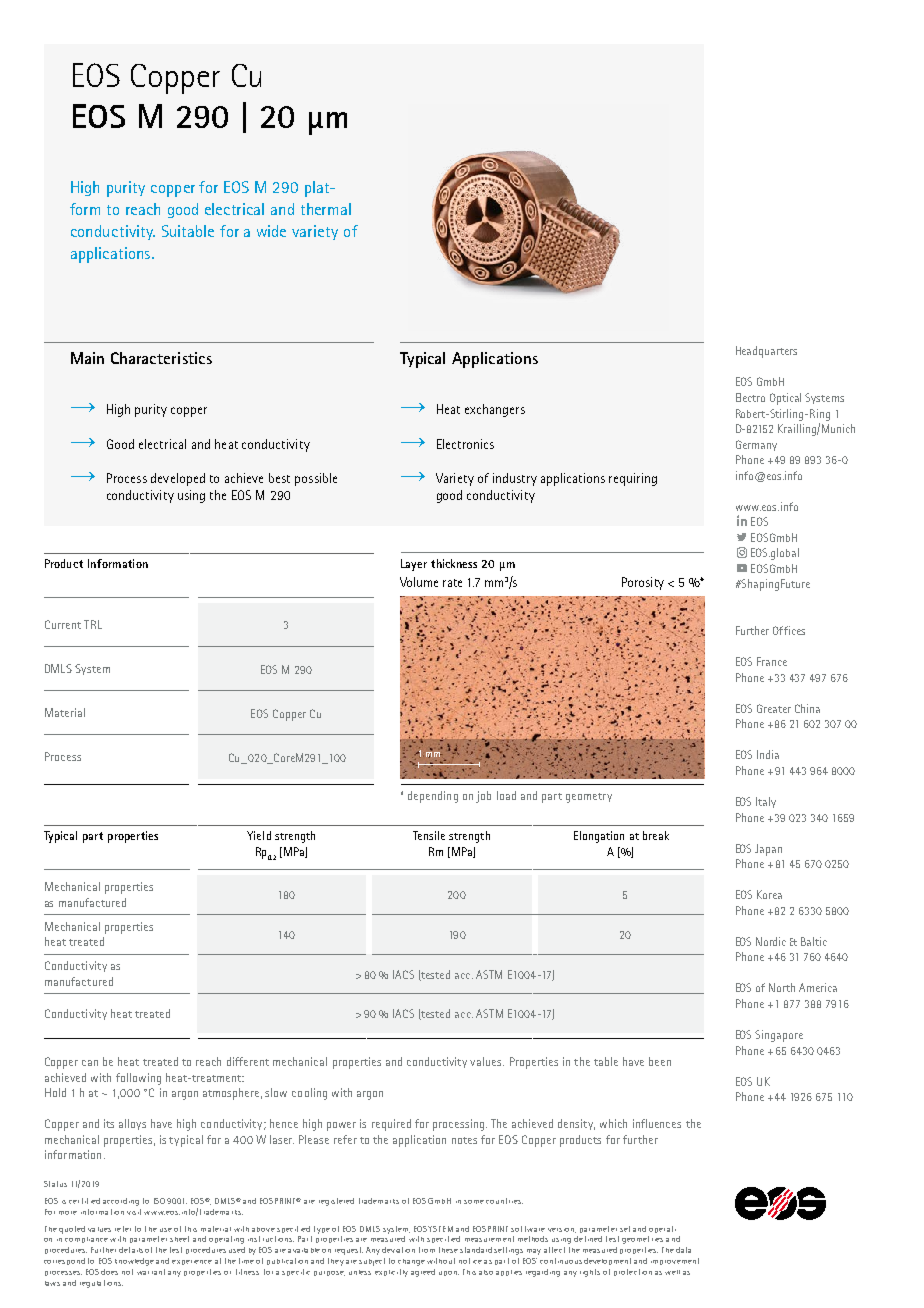  Describe the element at coordinates (427, 1250) in the screenshot. I see `from` at that location.
